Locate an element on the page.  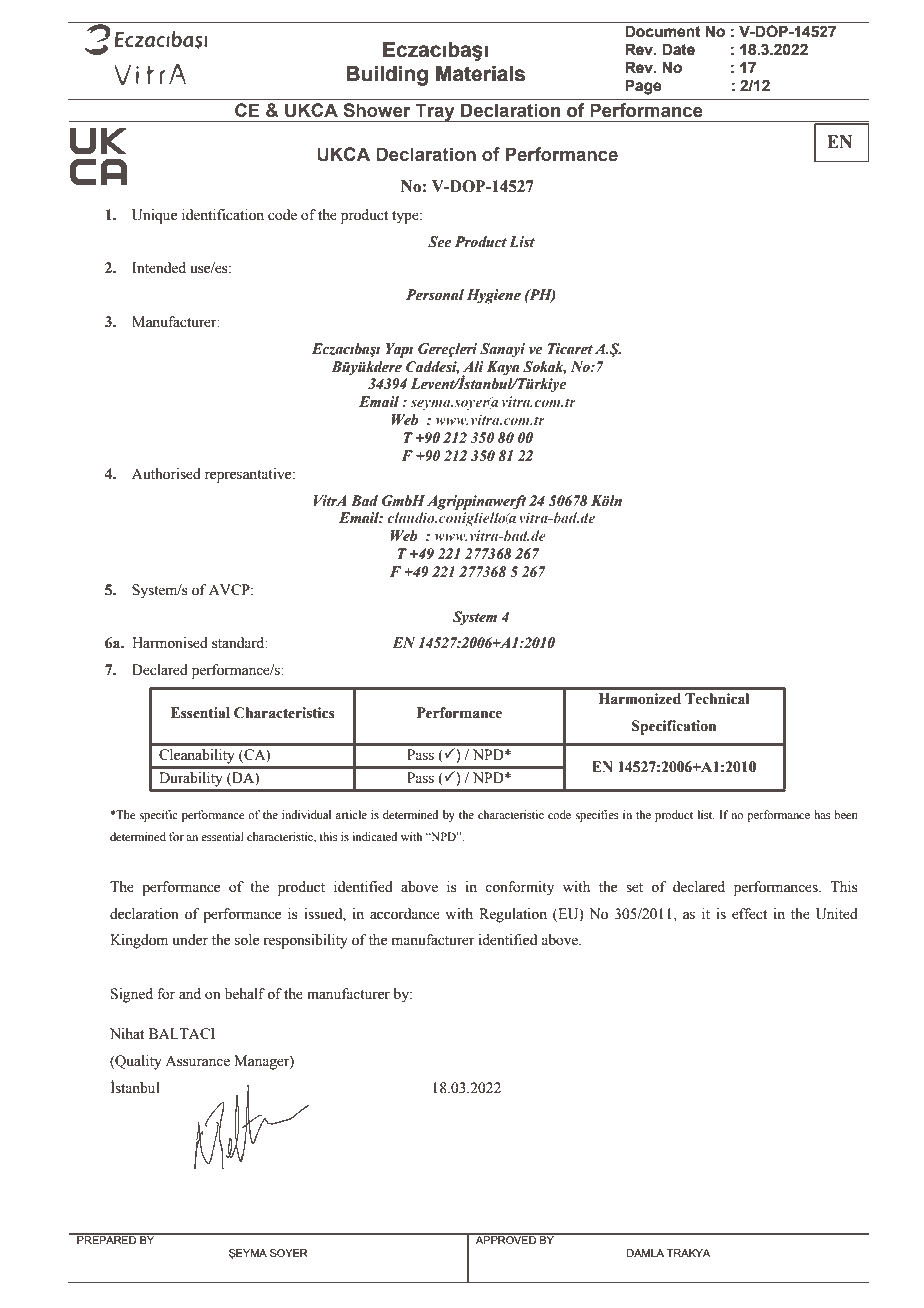
Date is located at coordinates (678, 49).
